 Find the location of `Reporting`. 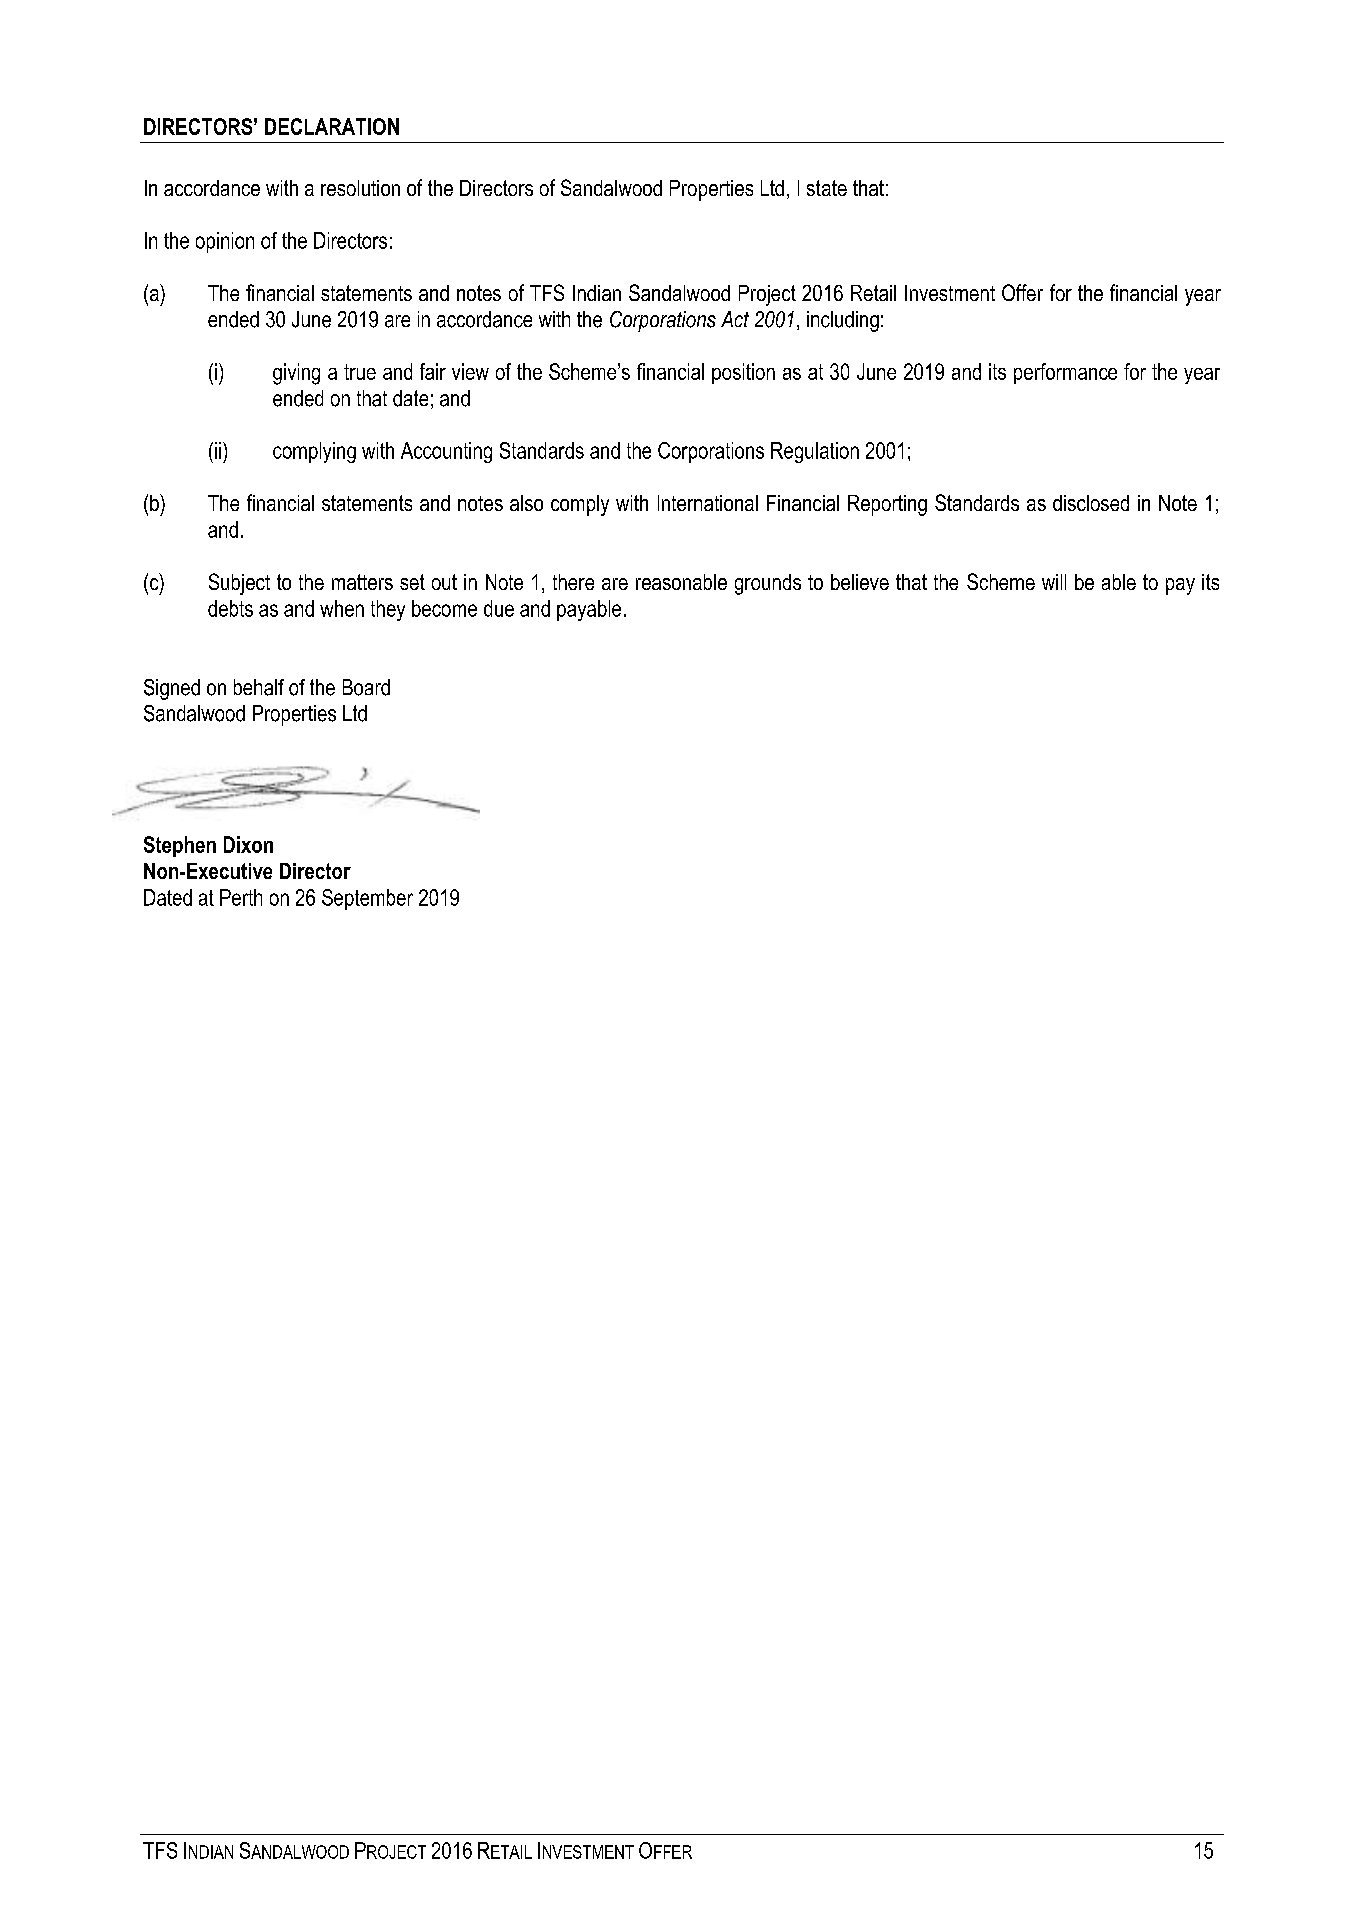

Reporting is located at coordinates (887, 505).
